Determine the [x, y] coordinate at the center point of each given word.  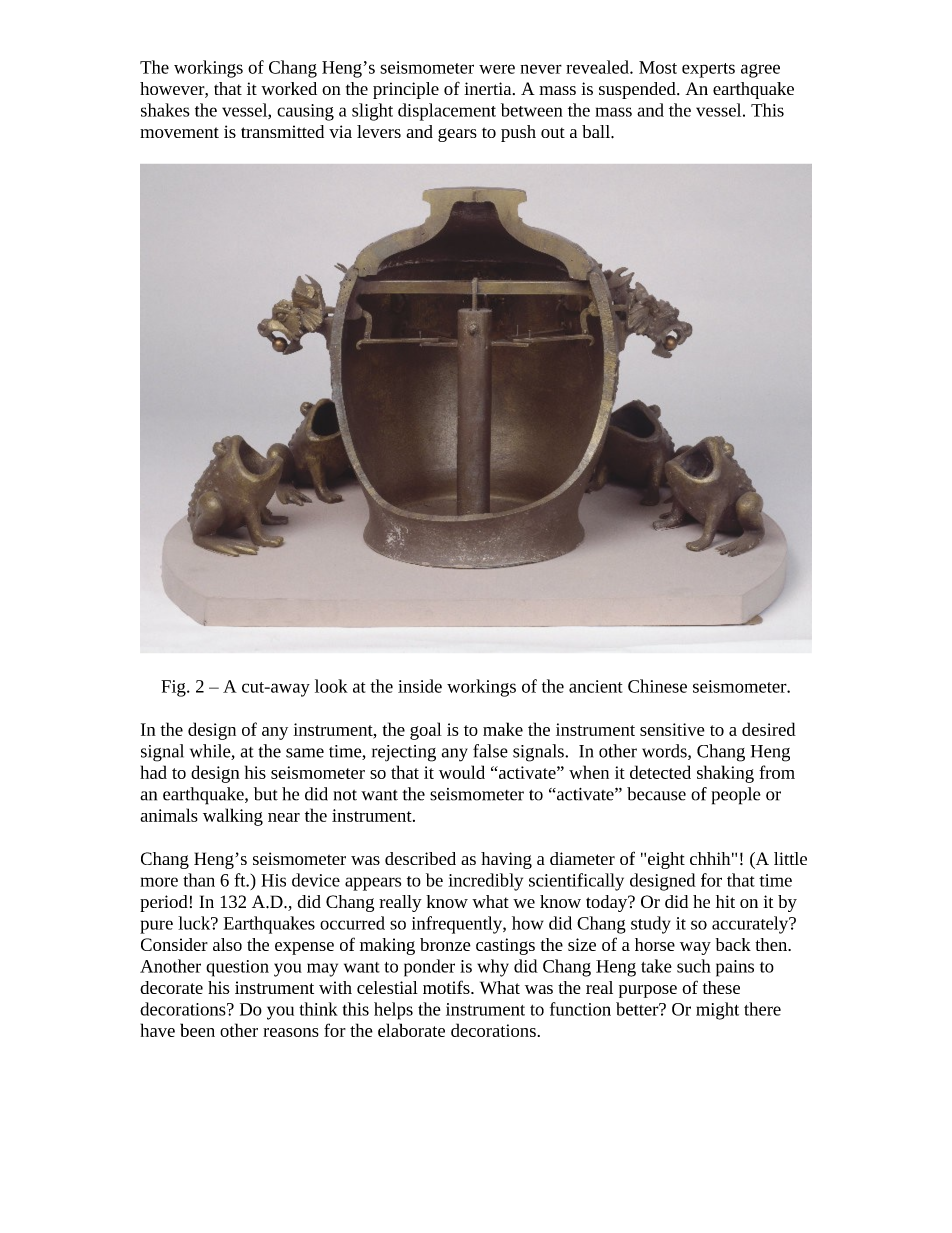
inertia [489, 88]
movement [179, 132]
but [266, 794]
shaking [725, 774]
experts [708, 70]
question [237, 968]
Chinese [657, 686]
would [462, 772]
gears [457, 135]
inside [420, 686]
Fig [174, 688]
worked [289, 88]
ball [597, 131]
